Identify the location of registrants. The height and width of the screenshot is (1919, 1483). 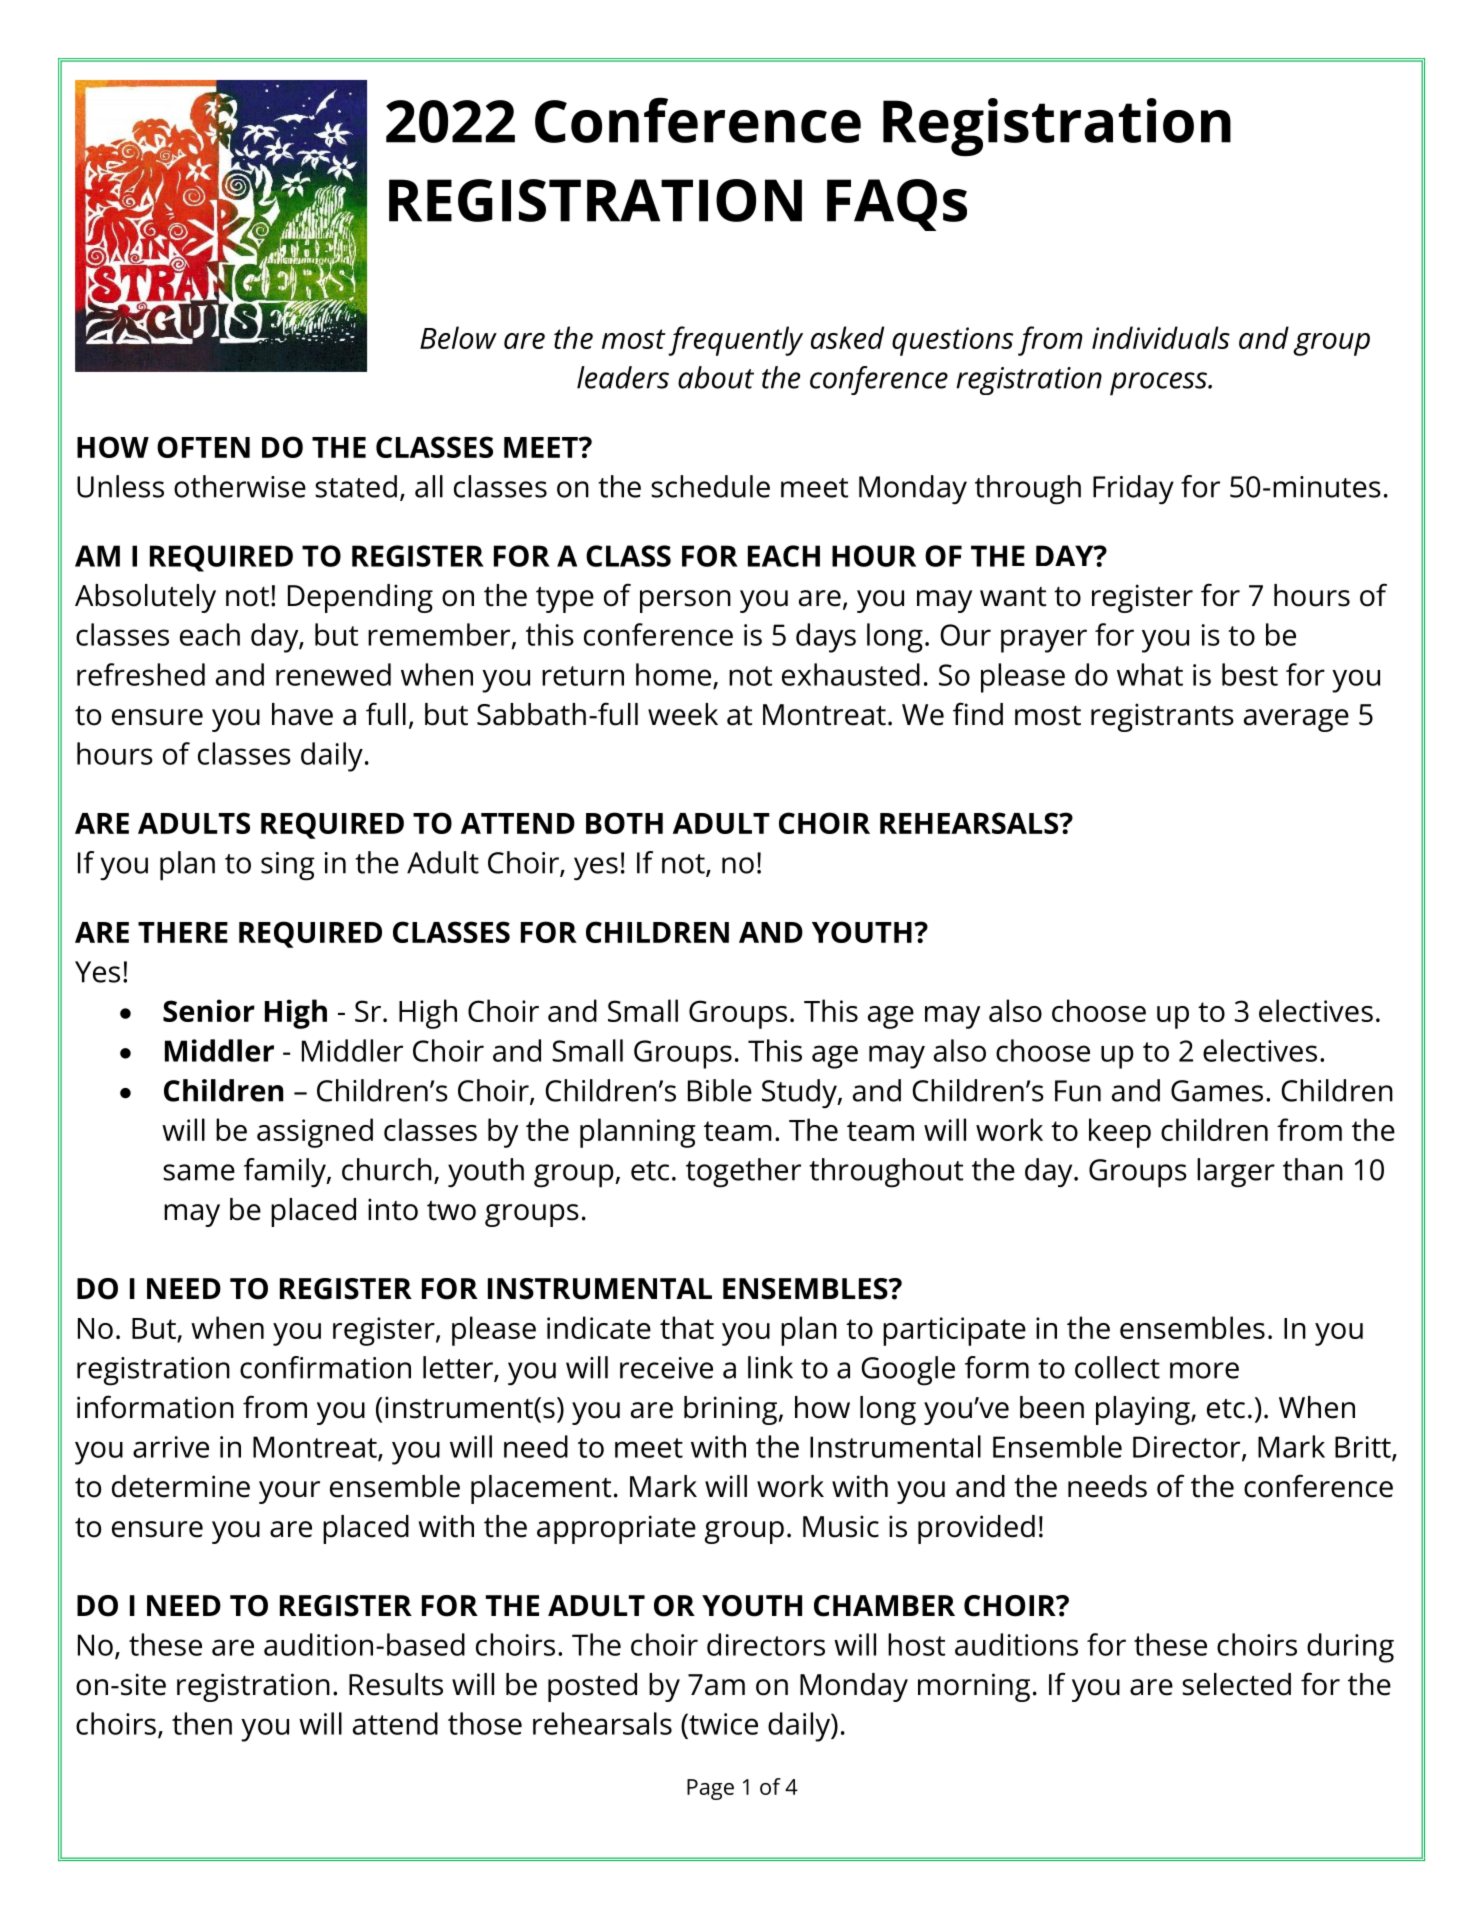
(1162, 717).
